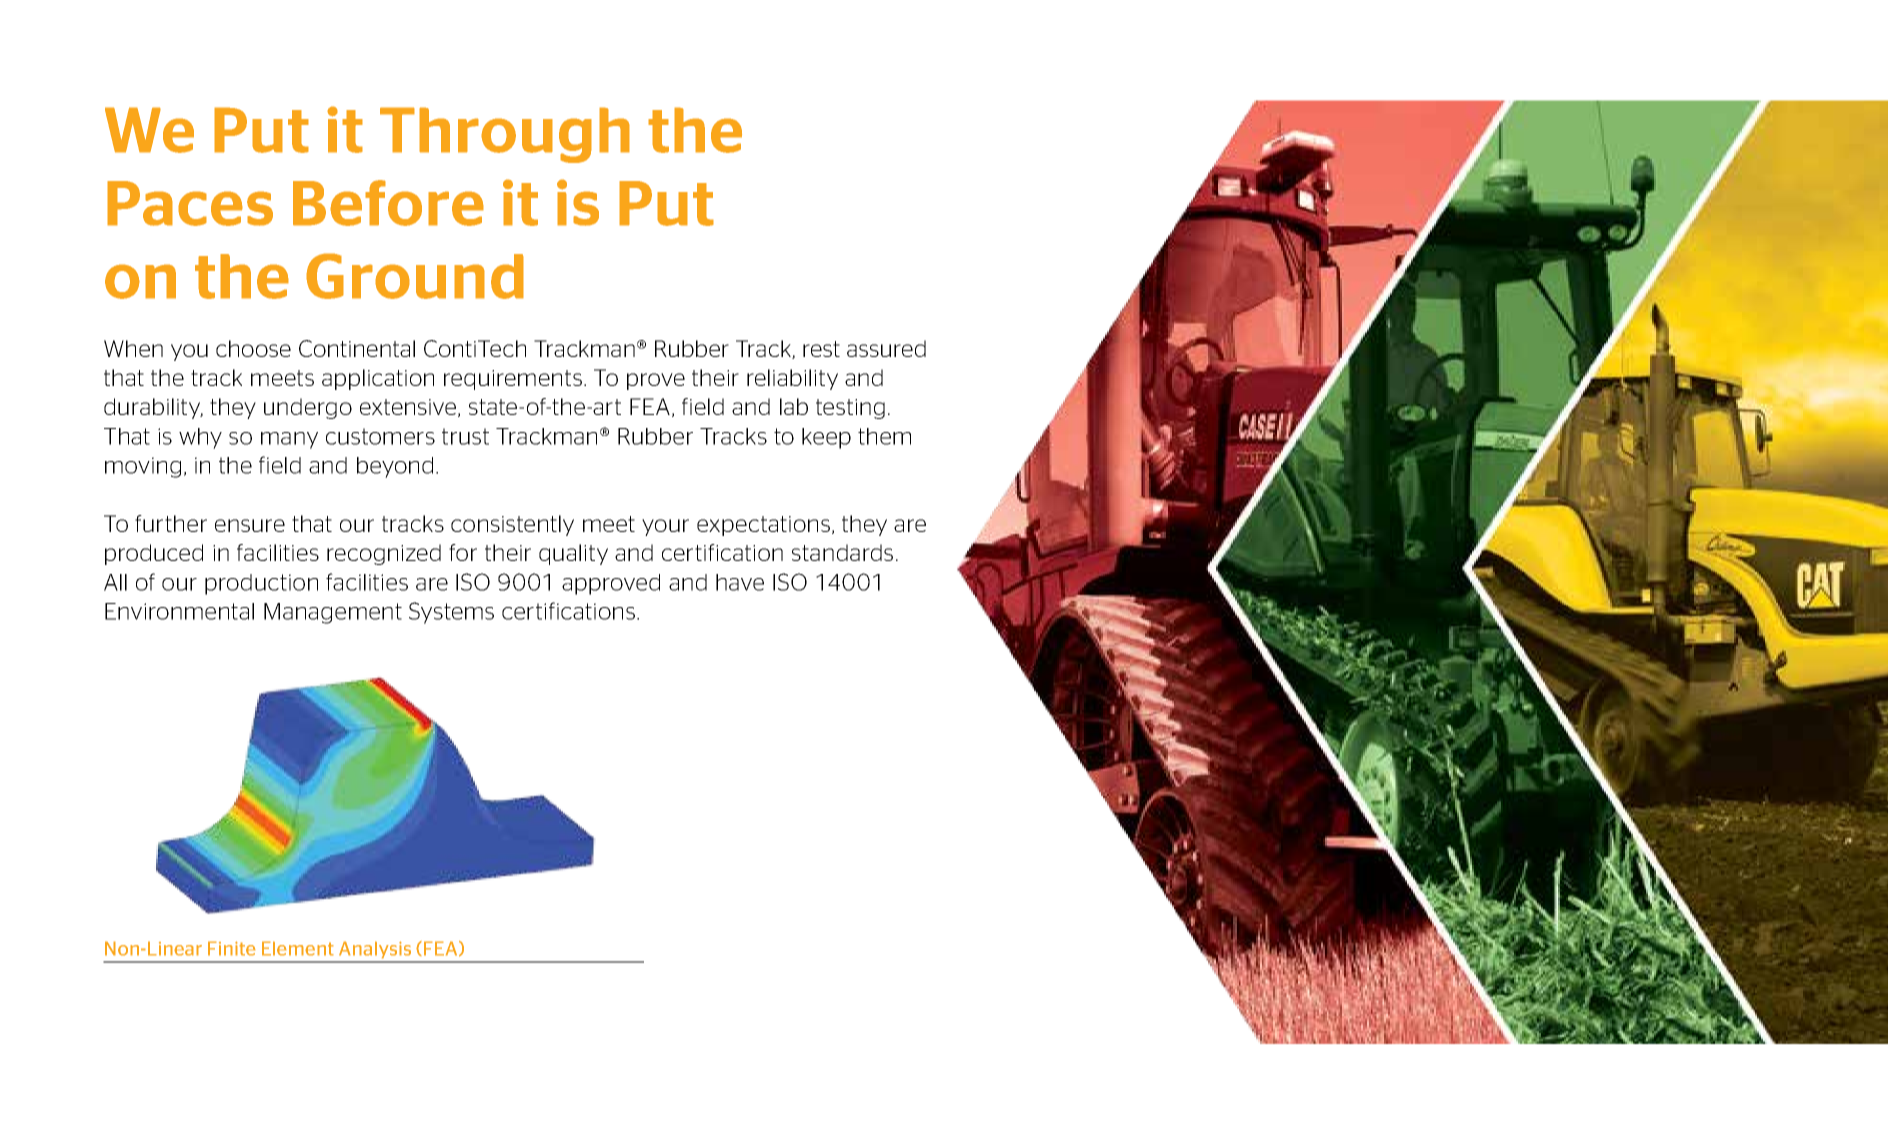  I want to click on Element, so click(298, 948).
